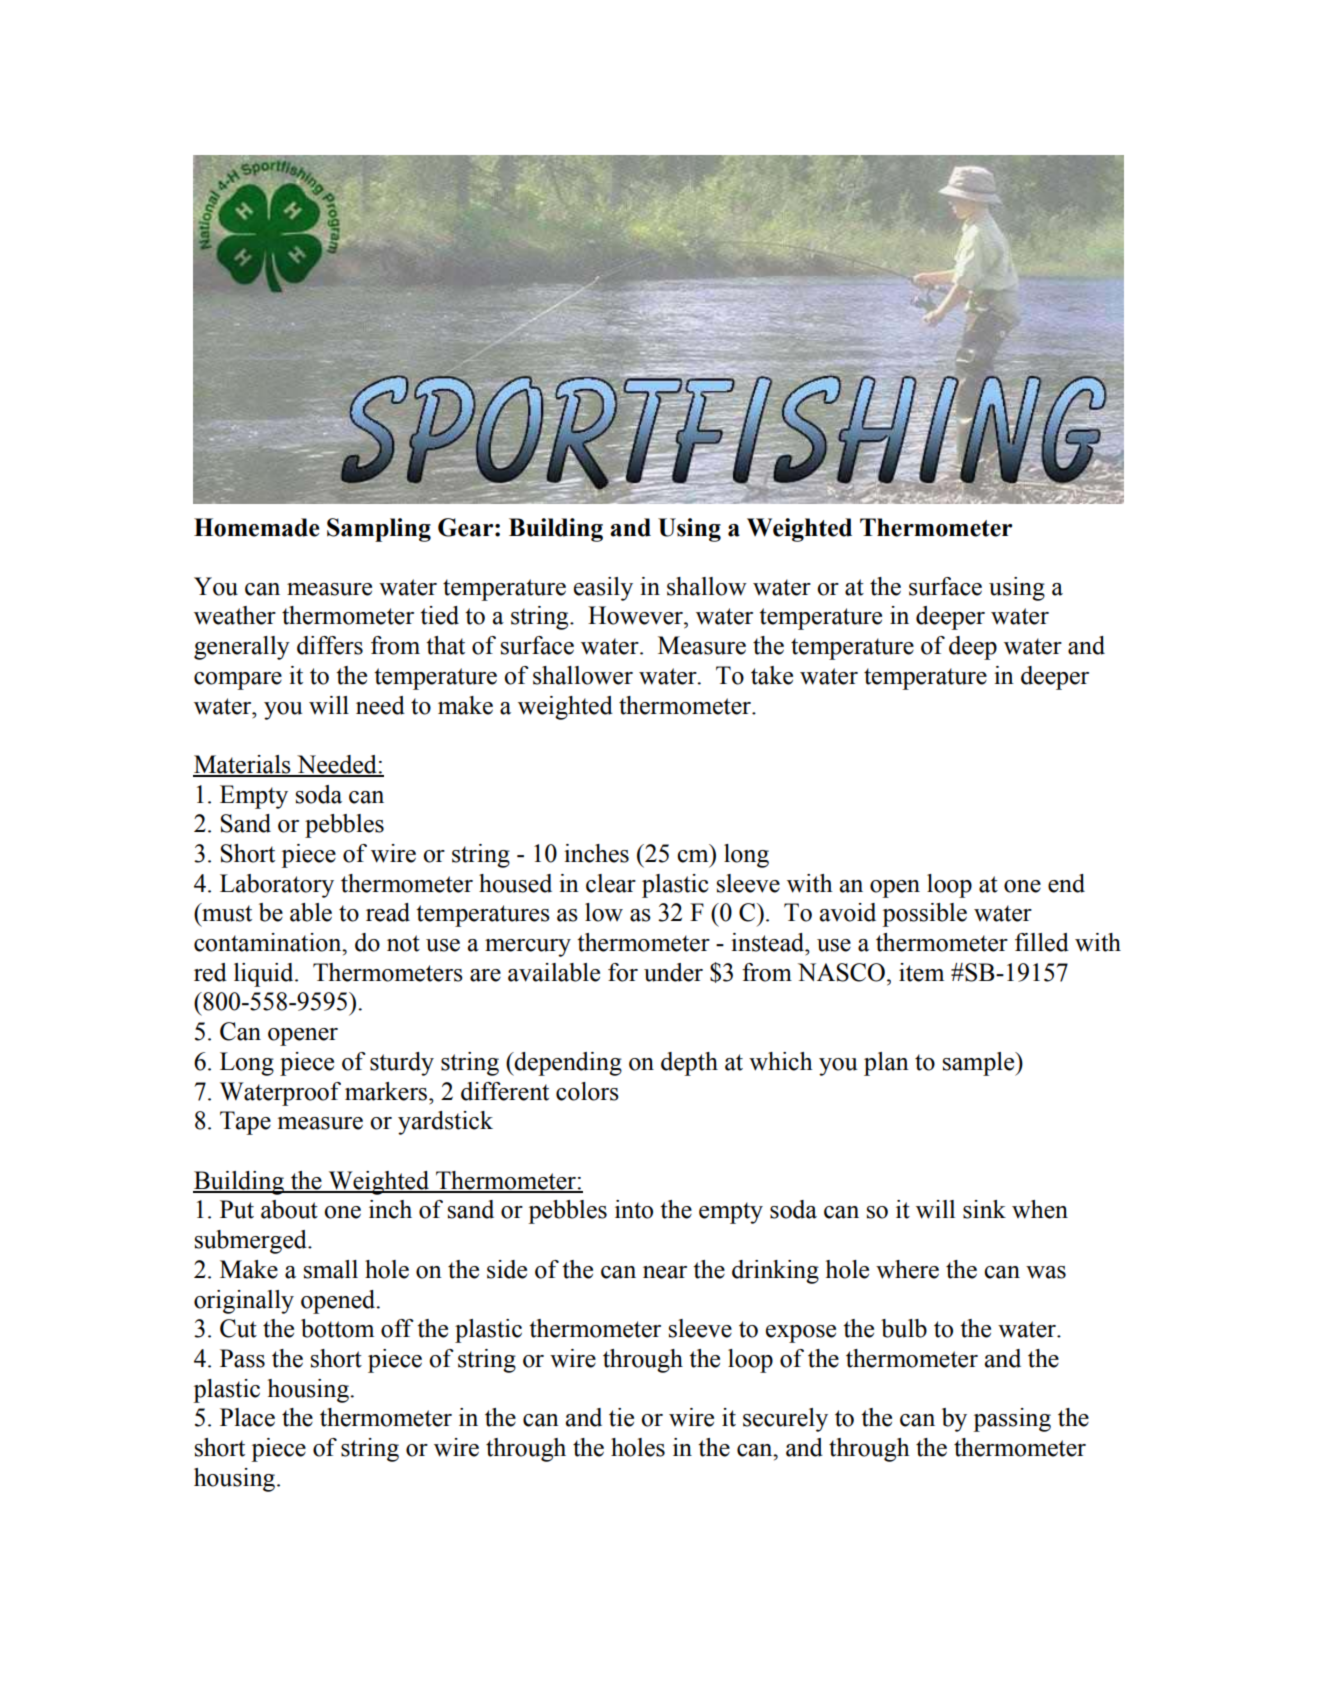 This screenshot has height=1705, width=1317. What do you see at coordinates (277, 886) in the screenshot?
I see `Laboratory` at bounding box center [277, 886].
